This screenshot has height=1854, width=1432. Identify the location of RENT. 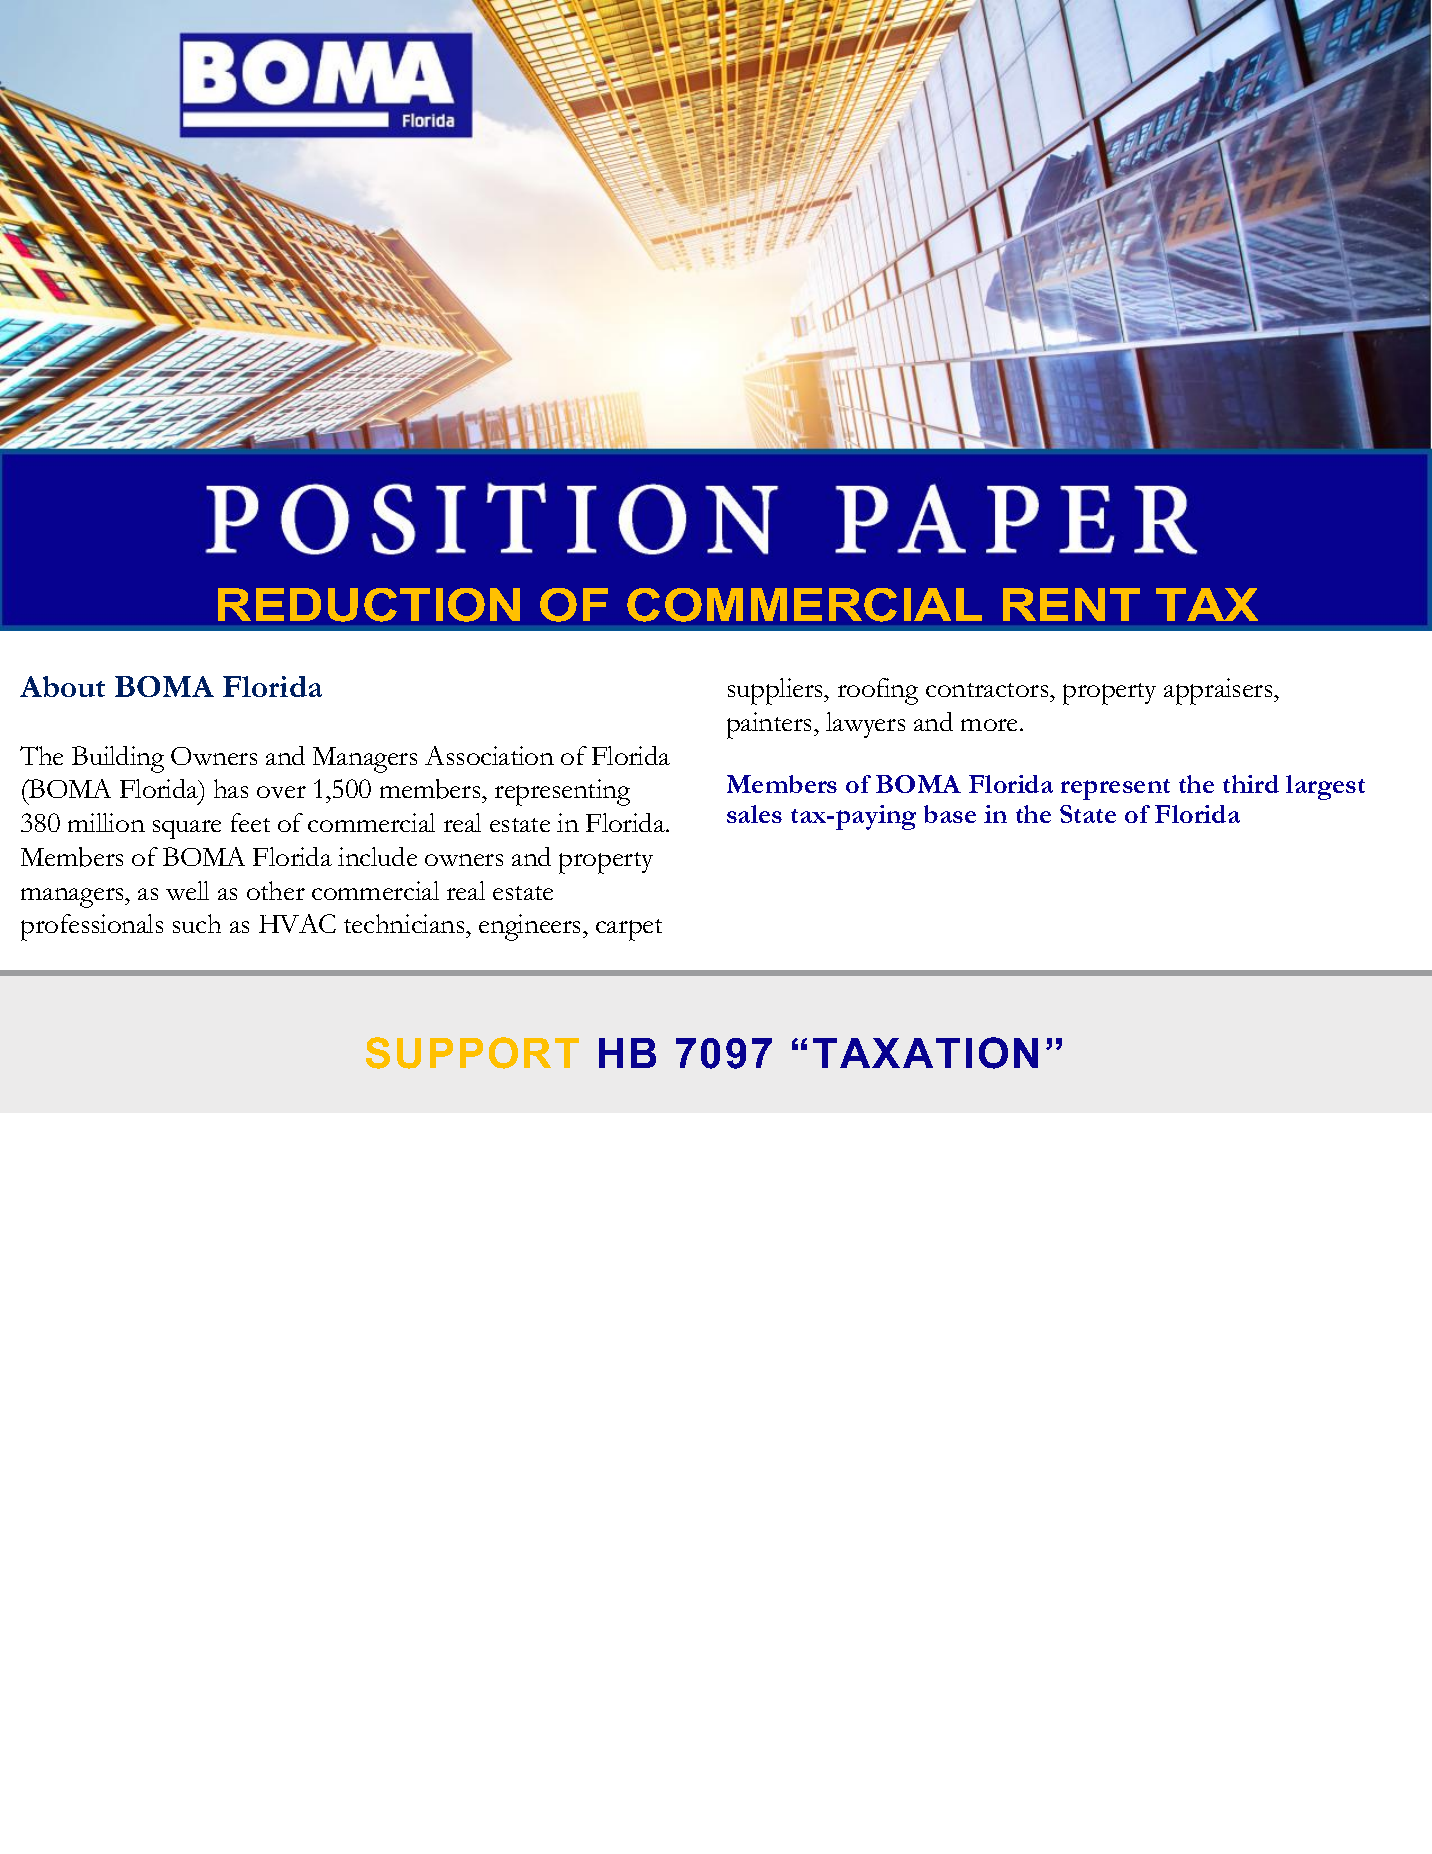
(1071, 604).
